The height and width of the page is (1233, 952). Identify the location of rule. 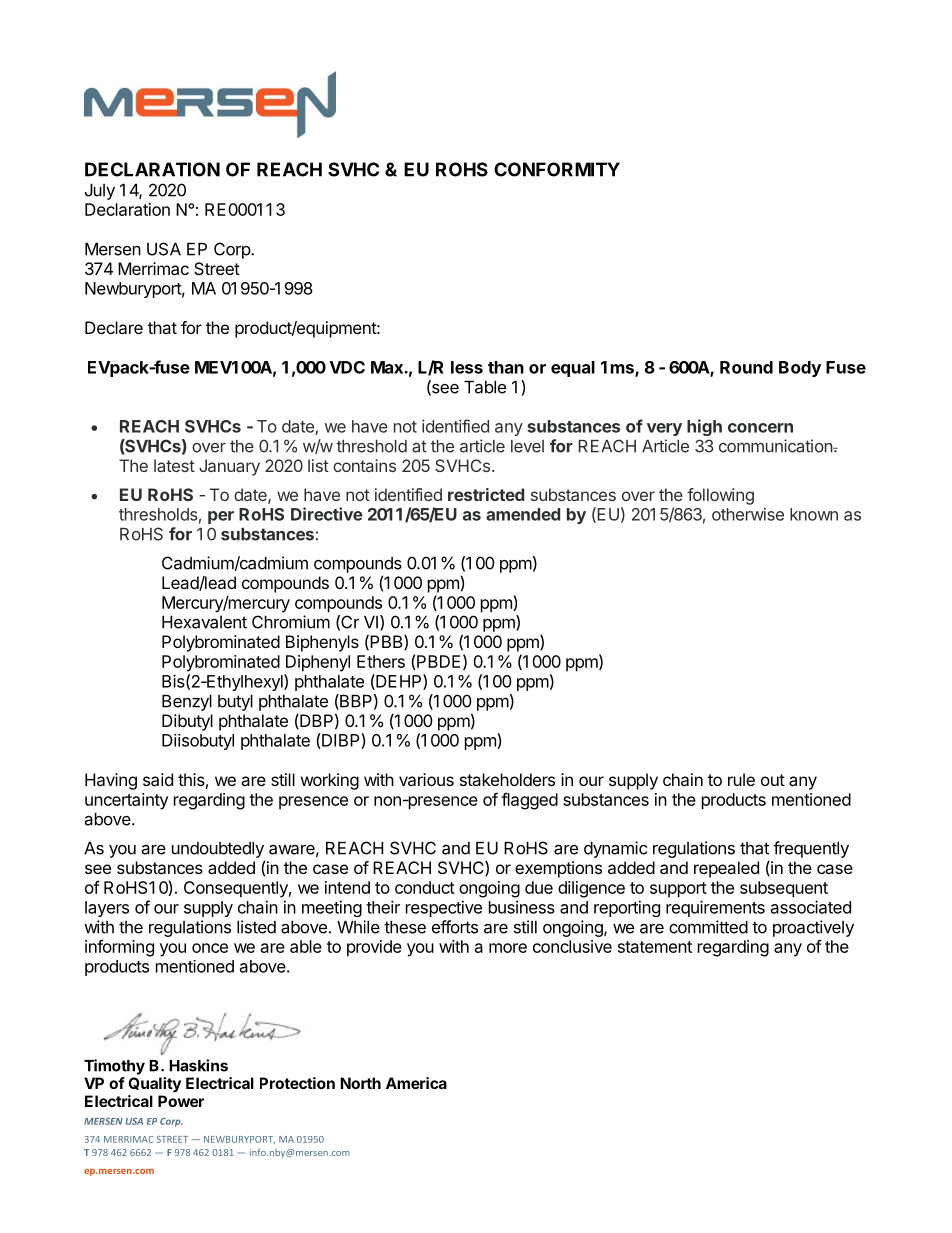
(741, 779).
